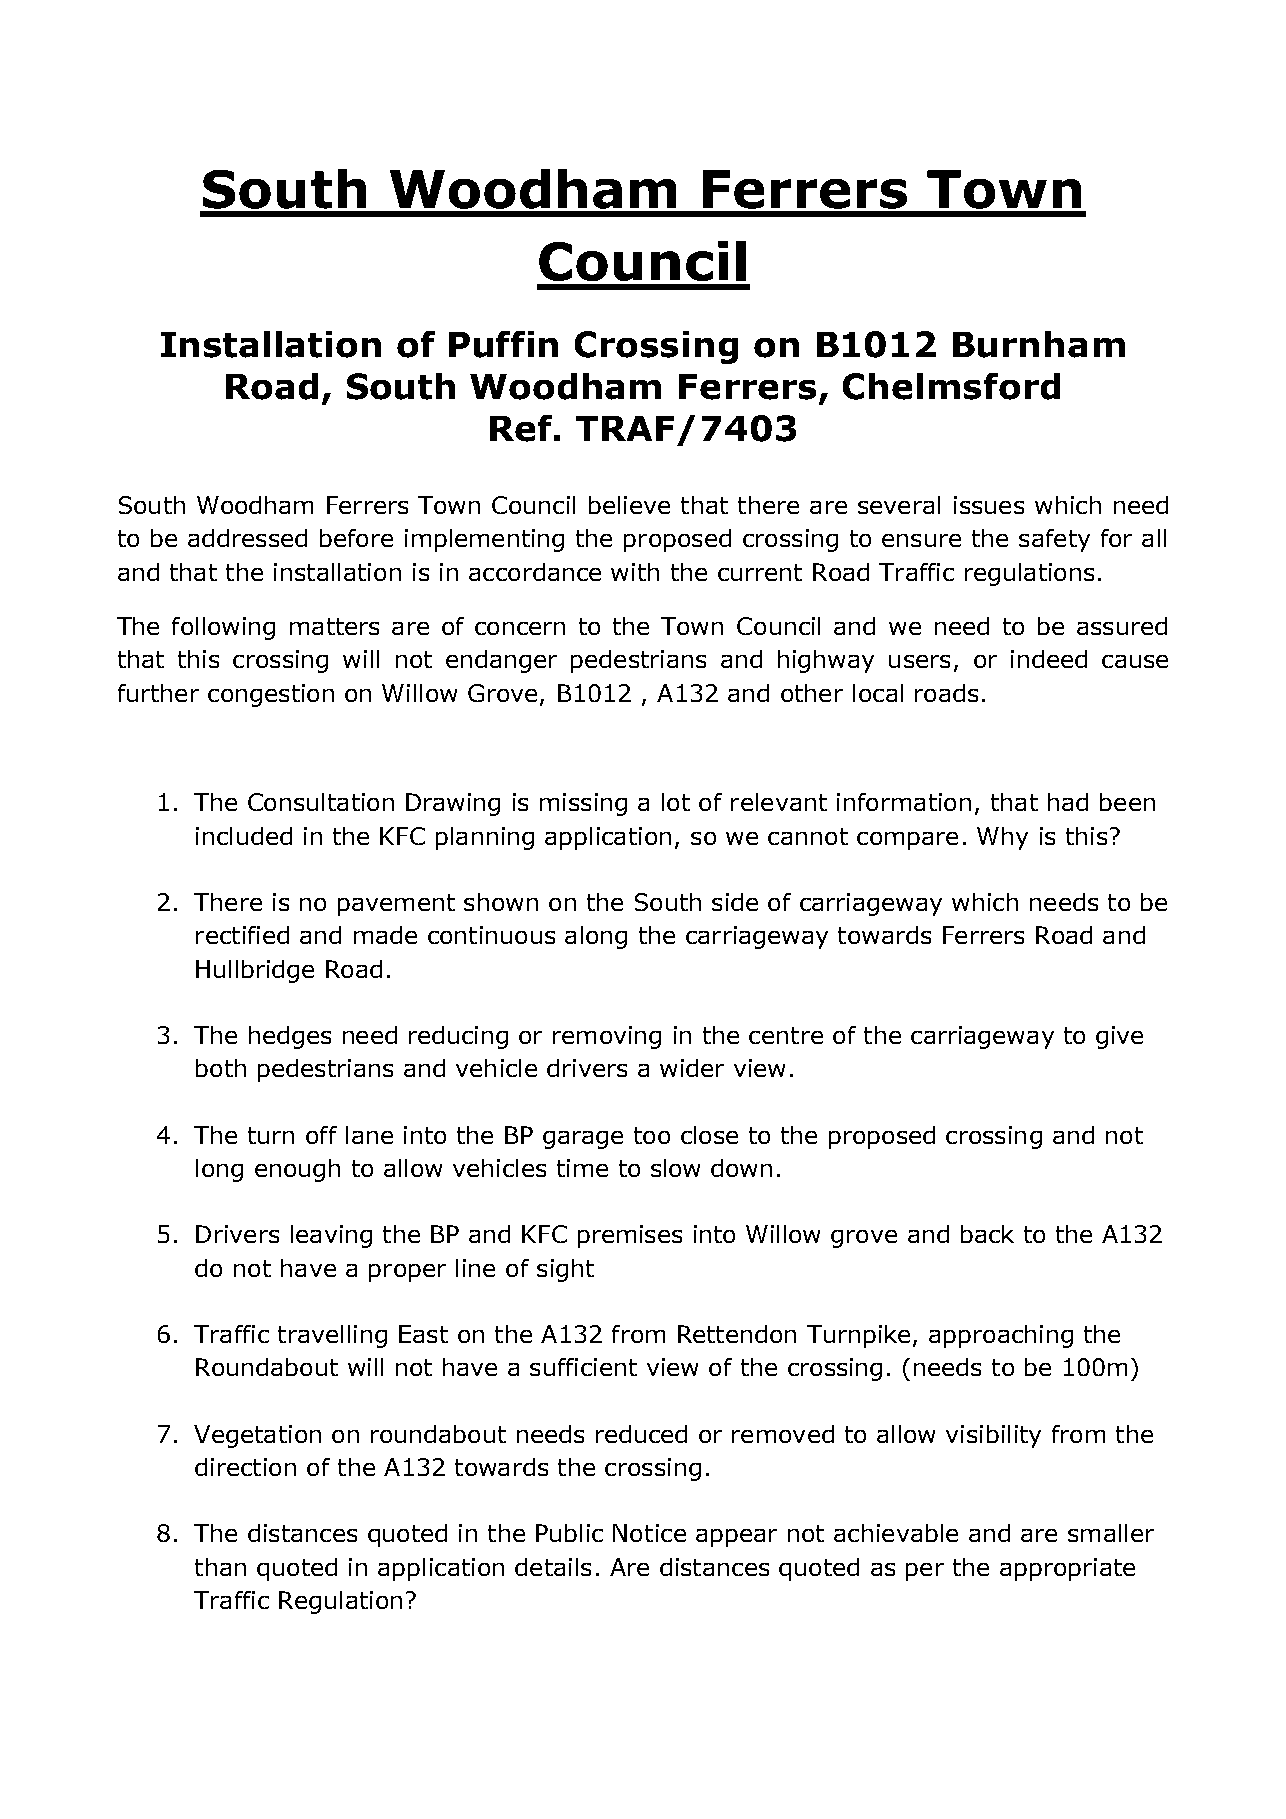 The image size is (1286, 1819). What do you see at coordinates (676, 802) in the screenshot?
I see `lot` at bounding box center [676, 802].
